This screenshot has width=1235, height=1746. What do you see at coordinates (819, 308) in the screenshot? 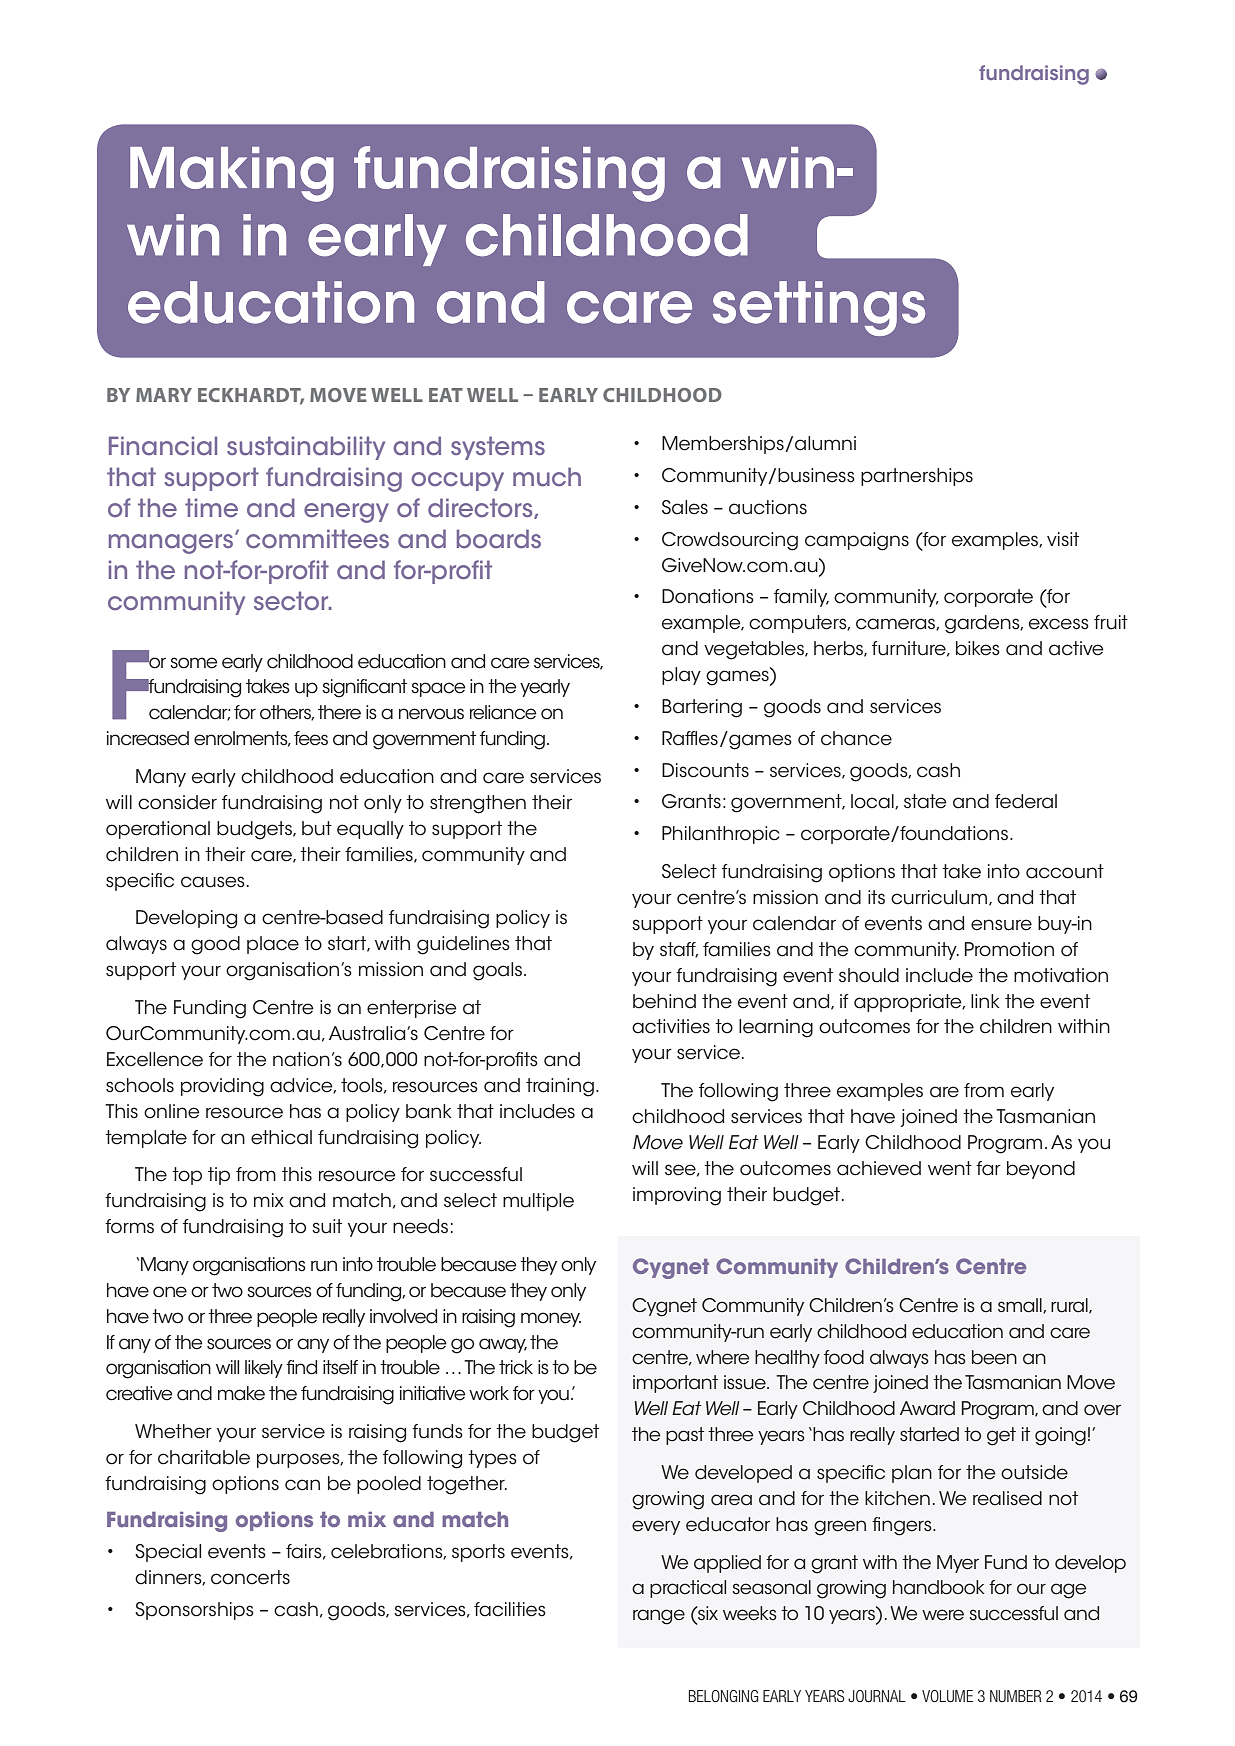
I see `settings` at bounding box center [819, 308].
